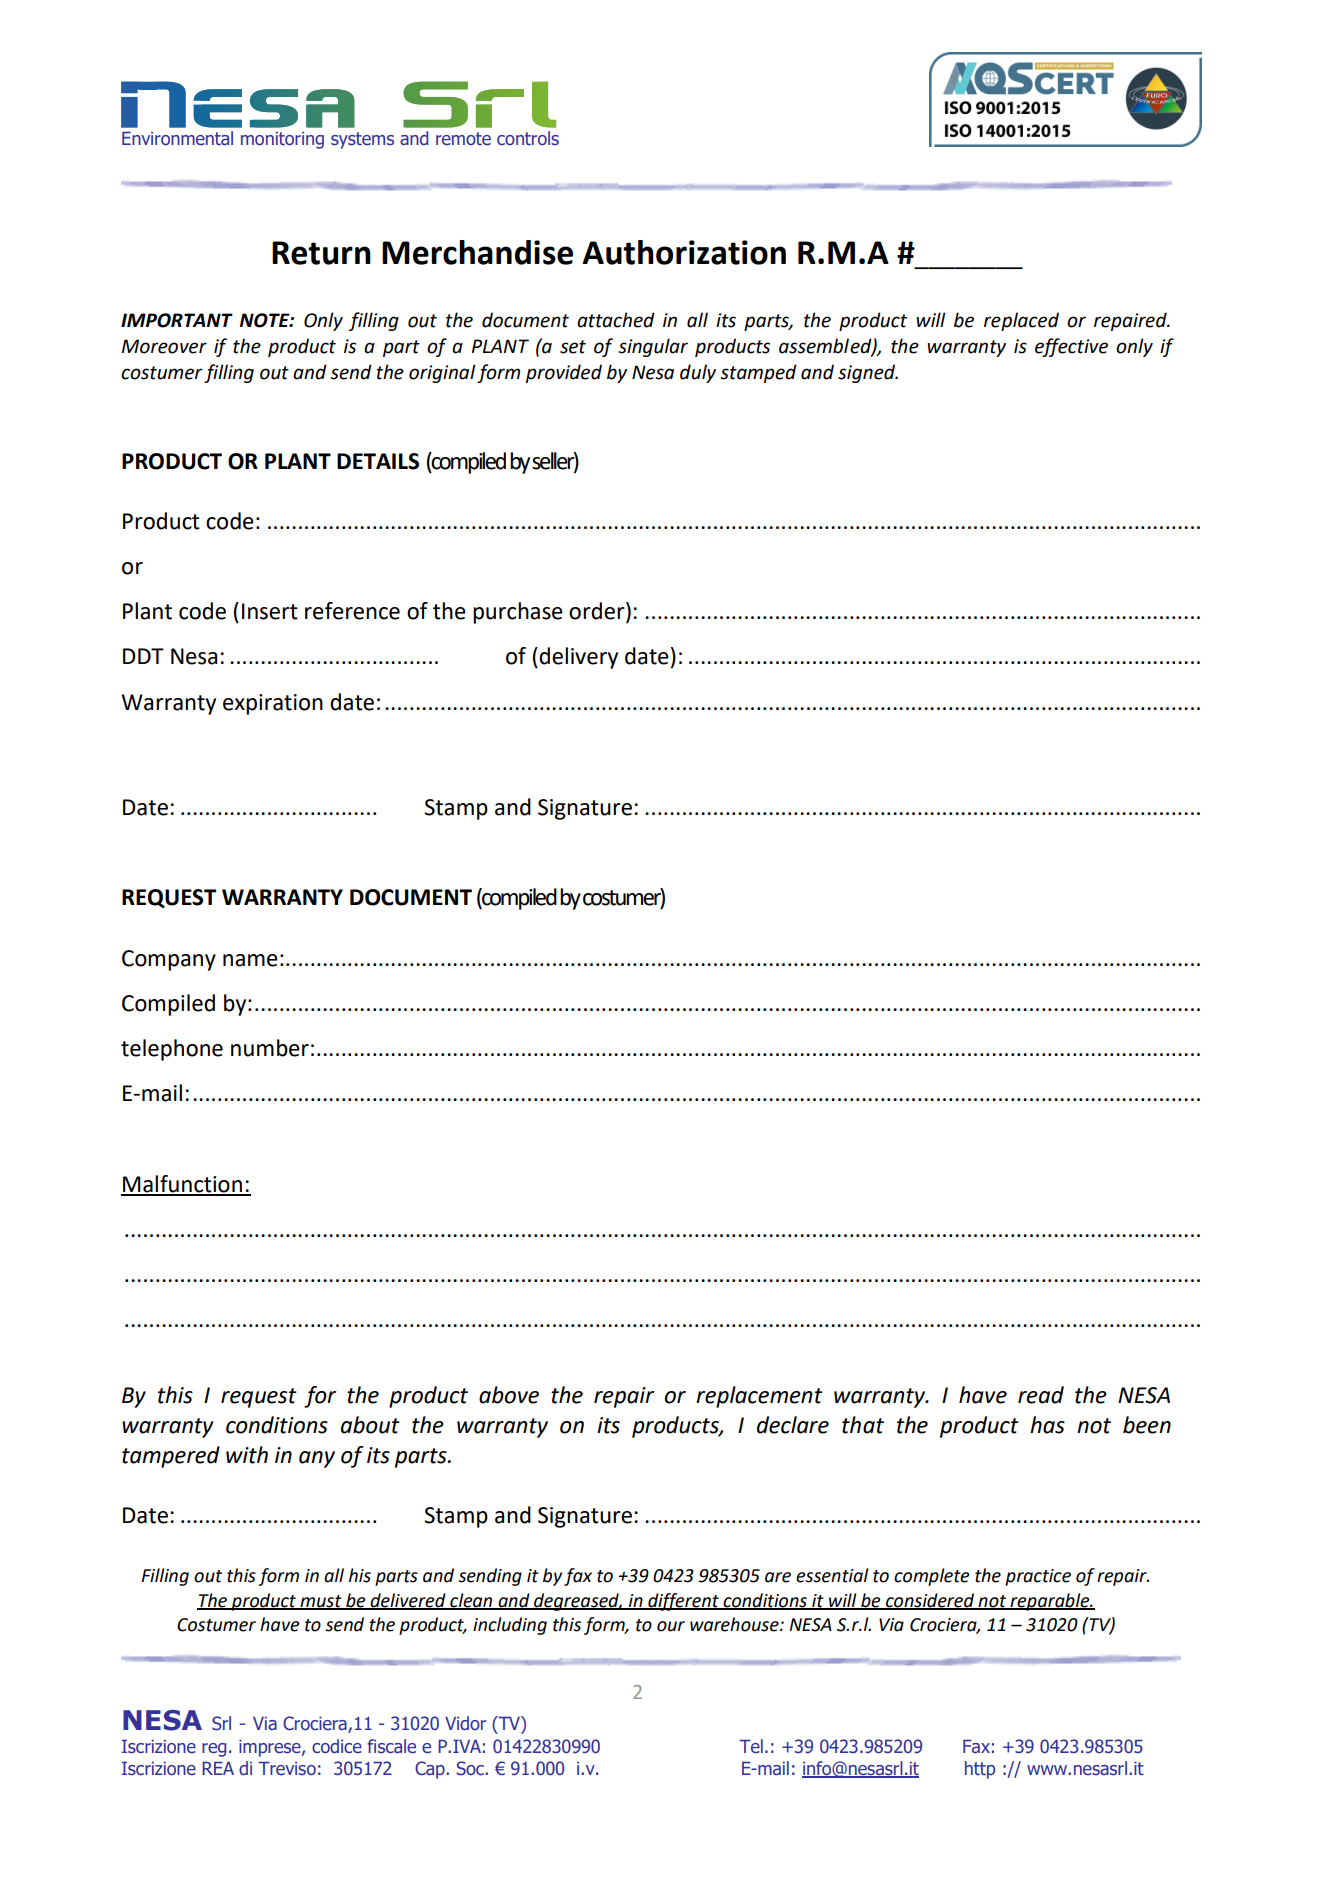 Image resolution: width=1336 pixels, height=1889 pixels. Describe the element at coordinates (1147, 1425) in the page. I see `been` at that location.
